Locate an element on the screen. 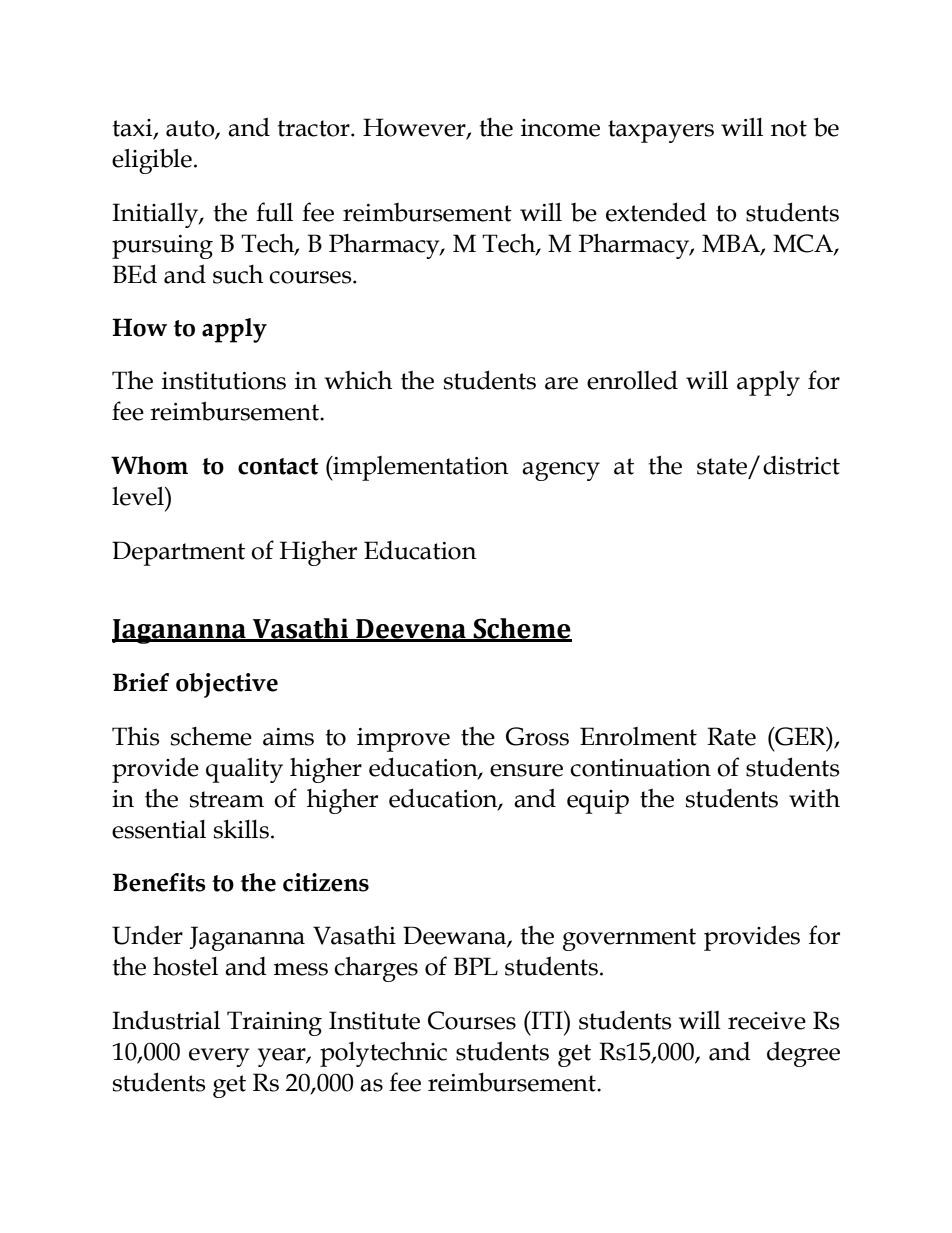 This screenshot has height=1233, width=952. income is located at coordinates (560, 128).
